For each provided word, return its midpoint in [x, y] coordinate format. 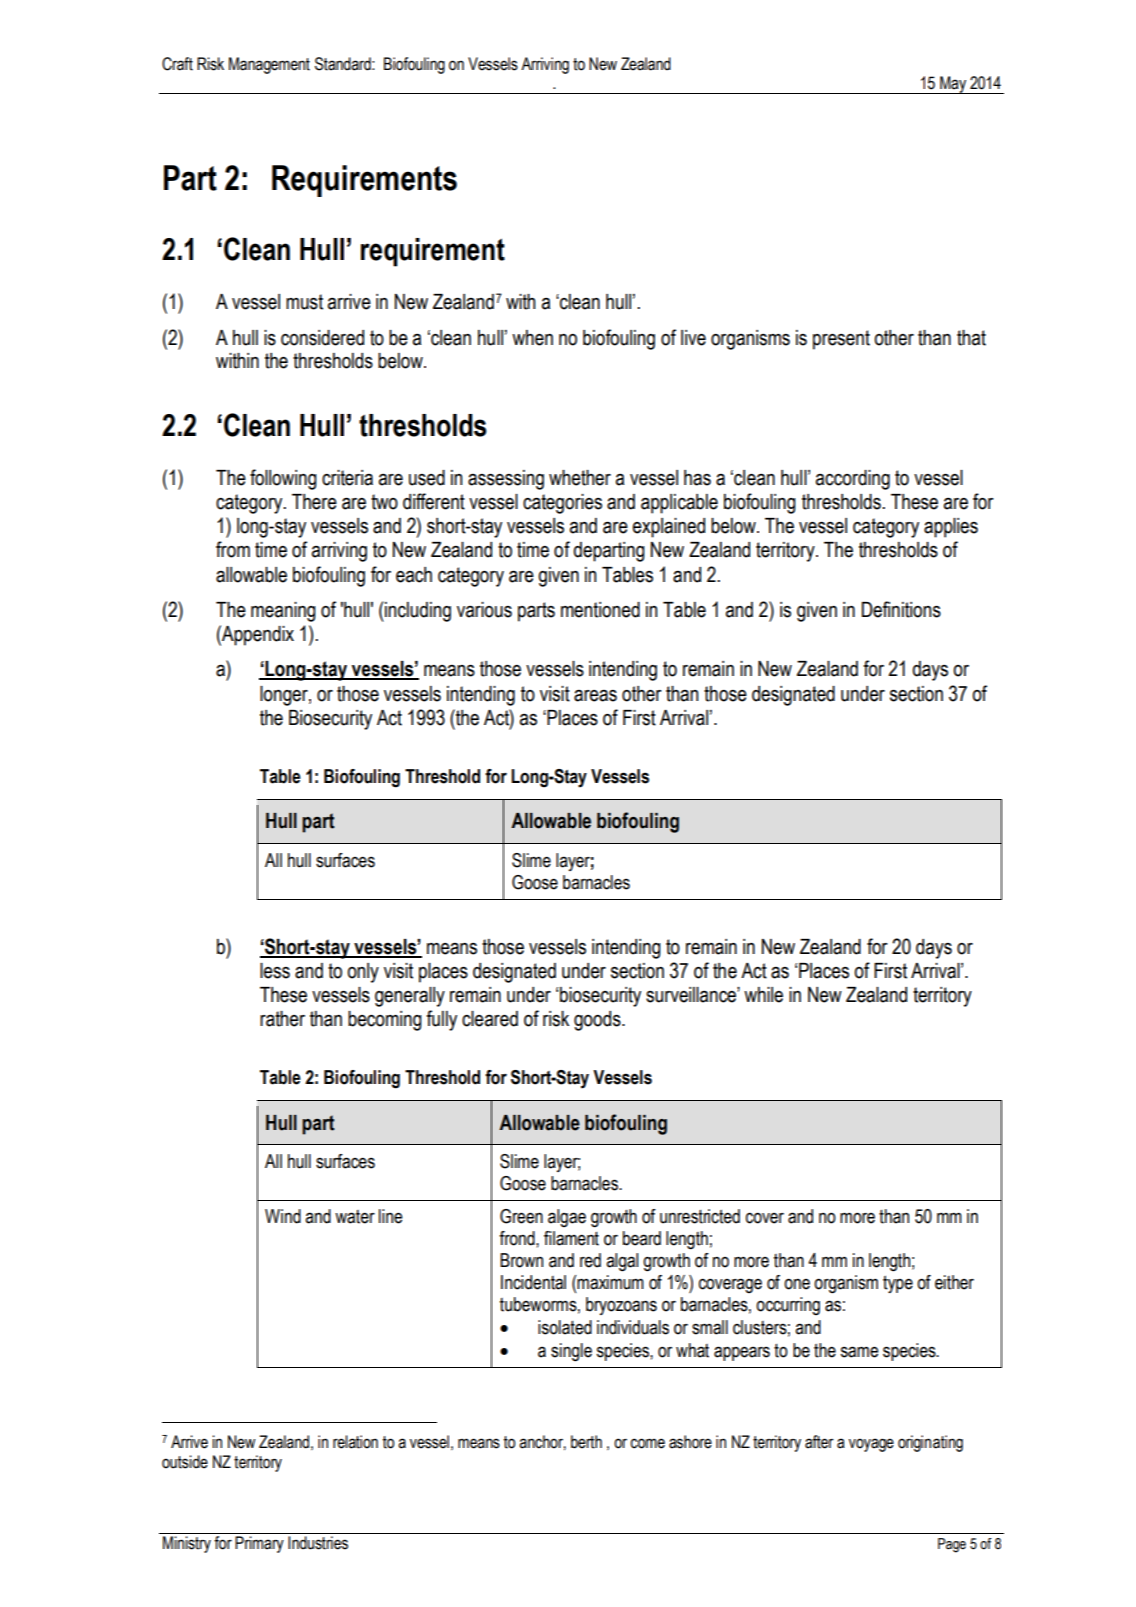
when [532, 338]
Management [269, 65]
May [953, 85]
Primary [259, 1544]
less [275, 971]
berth [586, 1442]
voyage [871, 1445]
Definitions [901, 609]
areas [595, 696]
